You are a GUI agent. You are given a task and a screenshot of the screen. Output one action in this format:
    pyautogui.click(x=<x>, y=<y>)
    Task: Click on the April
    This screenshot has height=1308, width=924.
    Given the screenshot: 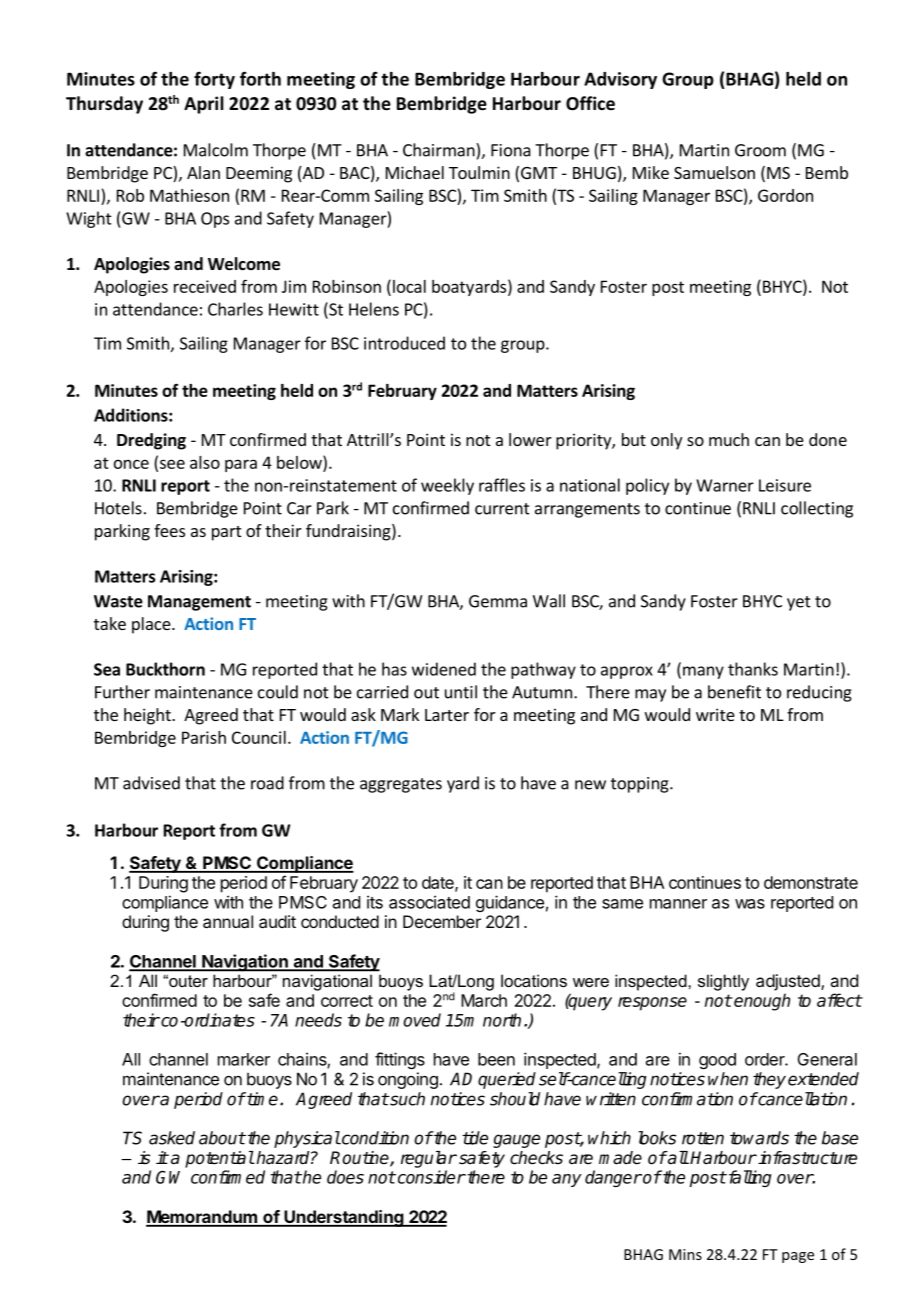 What is the action you would take?
    pyautogui.click(x=204, y=105)
